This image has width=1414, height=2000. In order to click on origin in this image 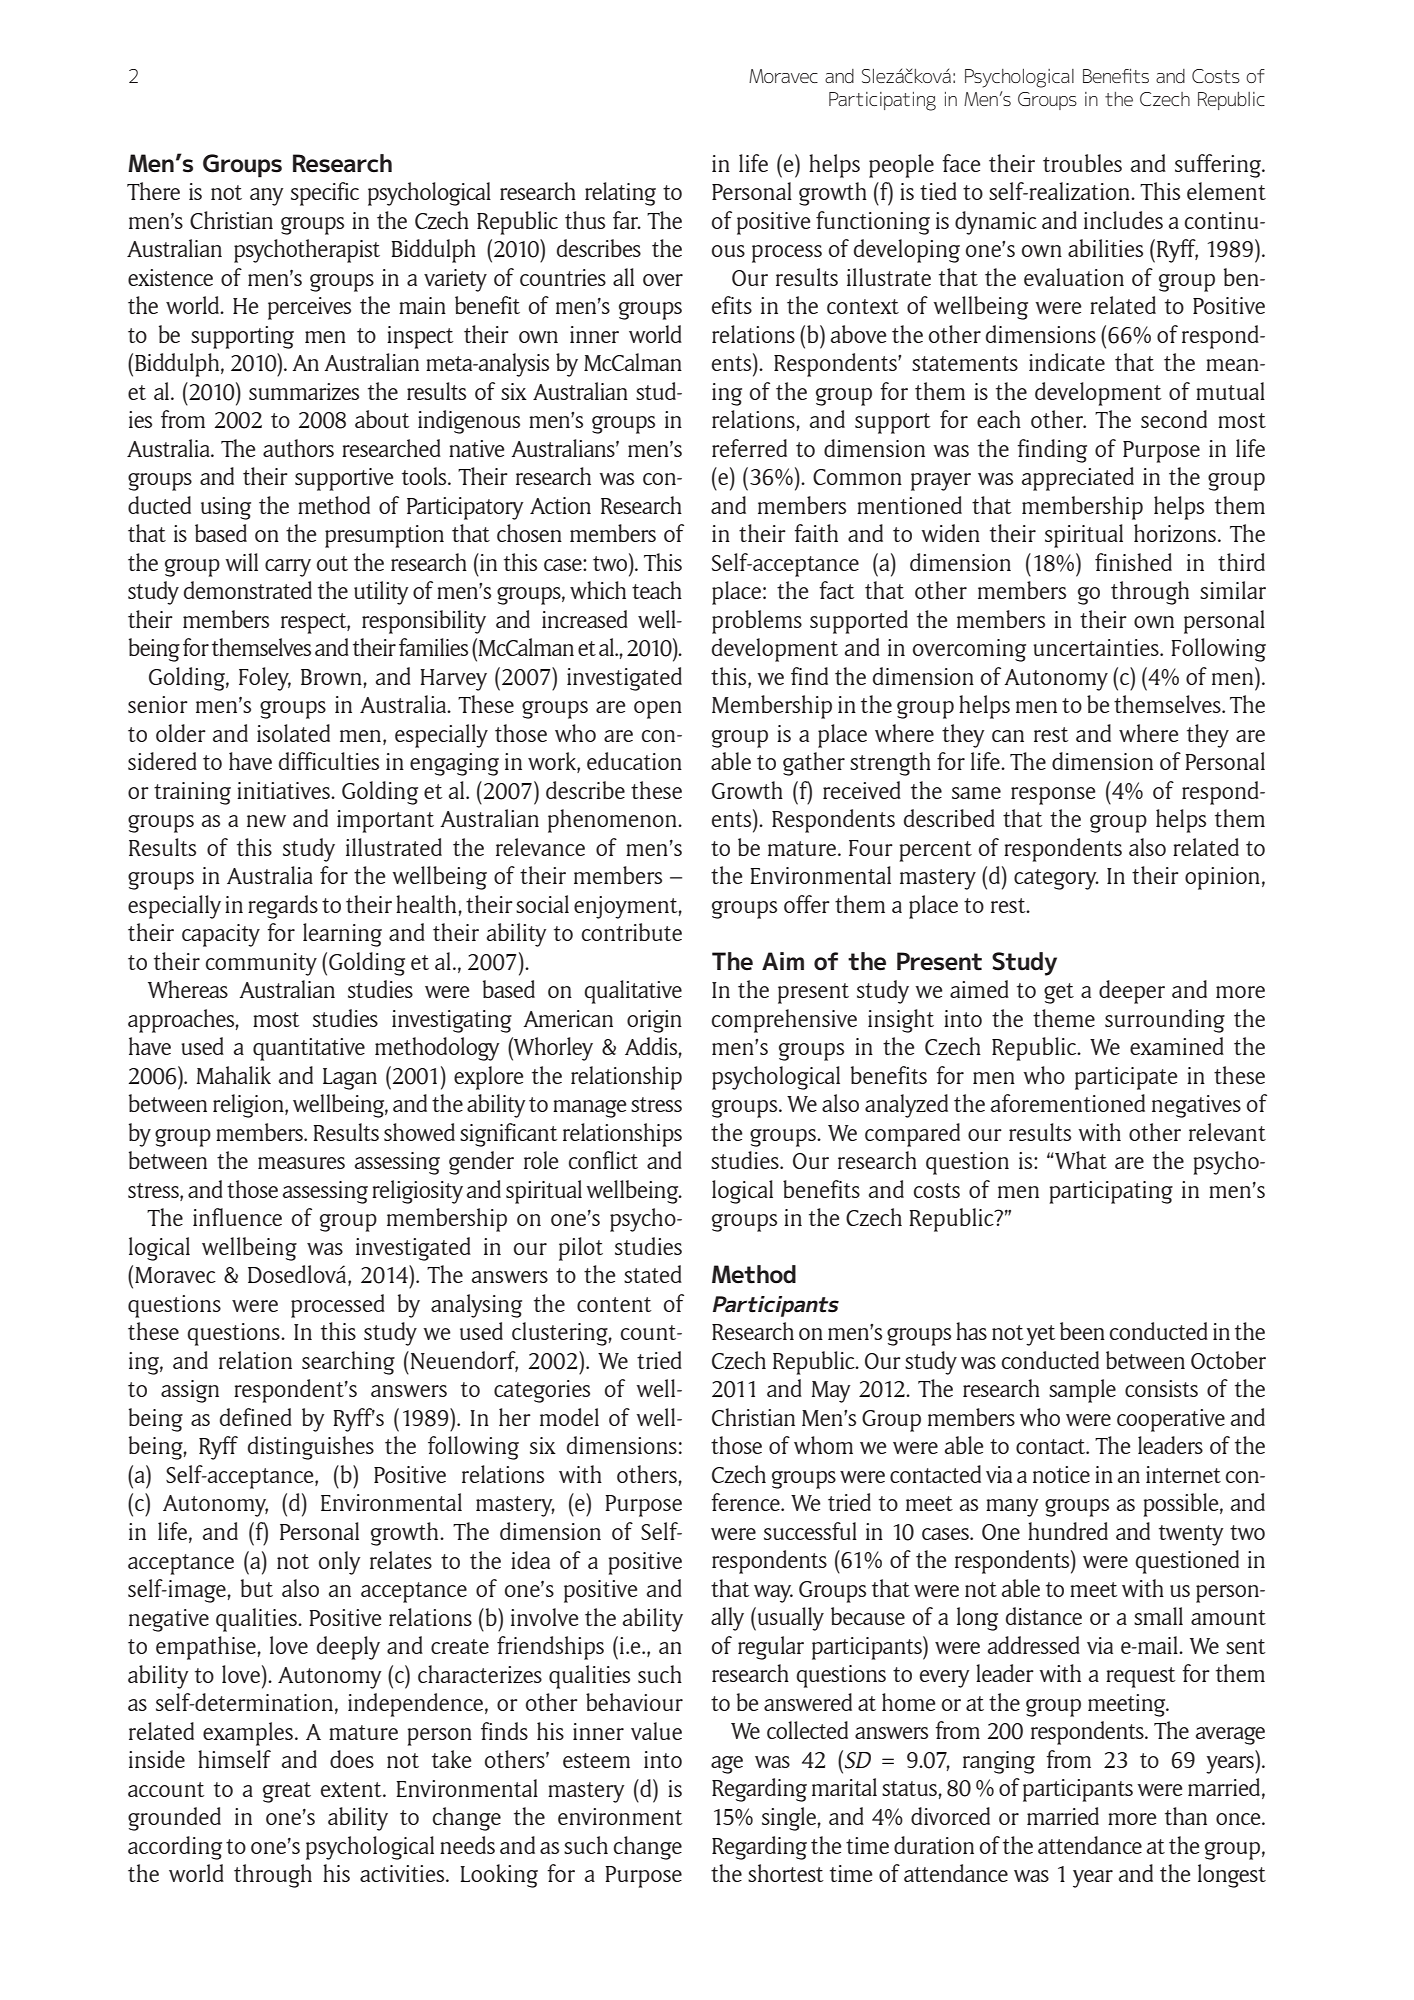, I will do `click(654, 1021)`.
